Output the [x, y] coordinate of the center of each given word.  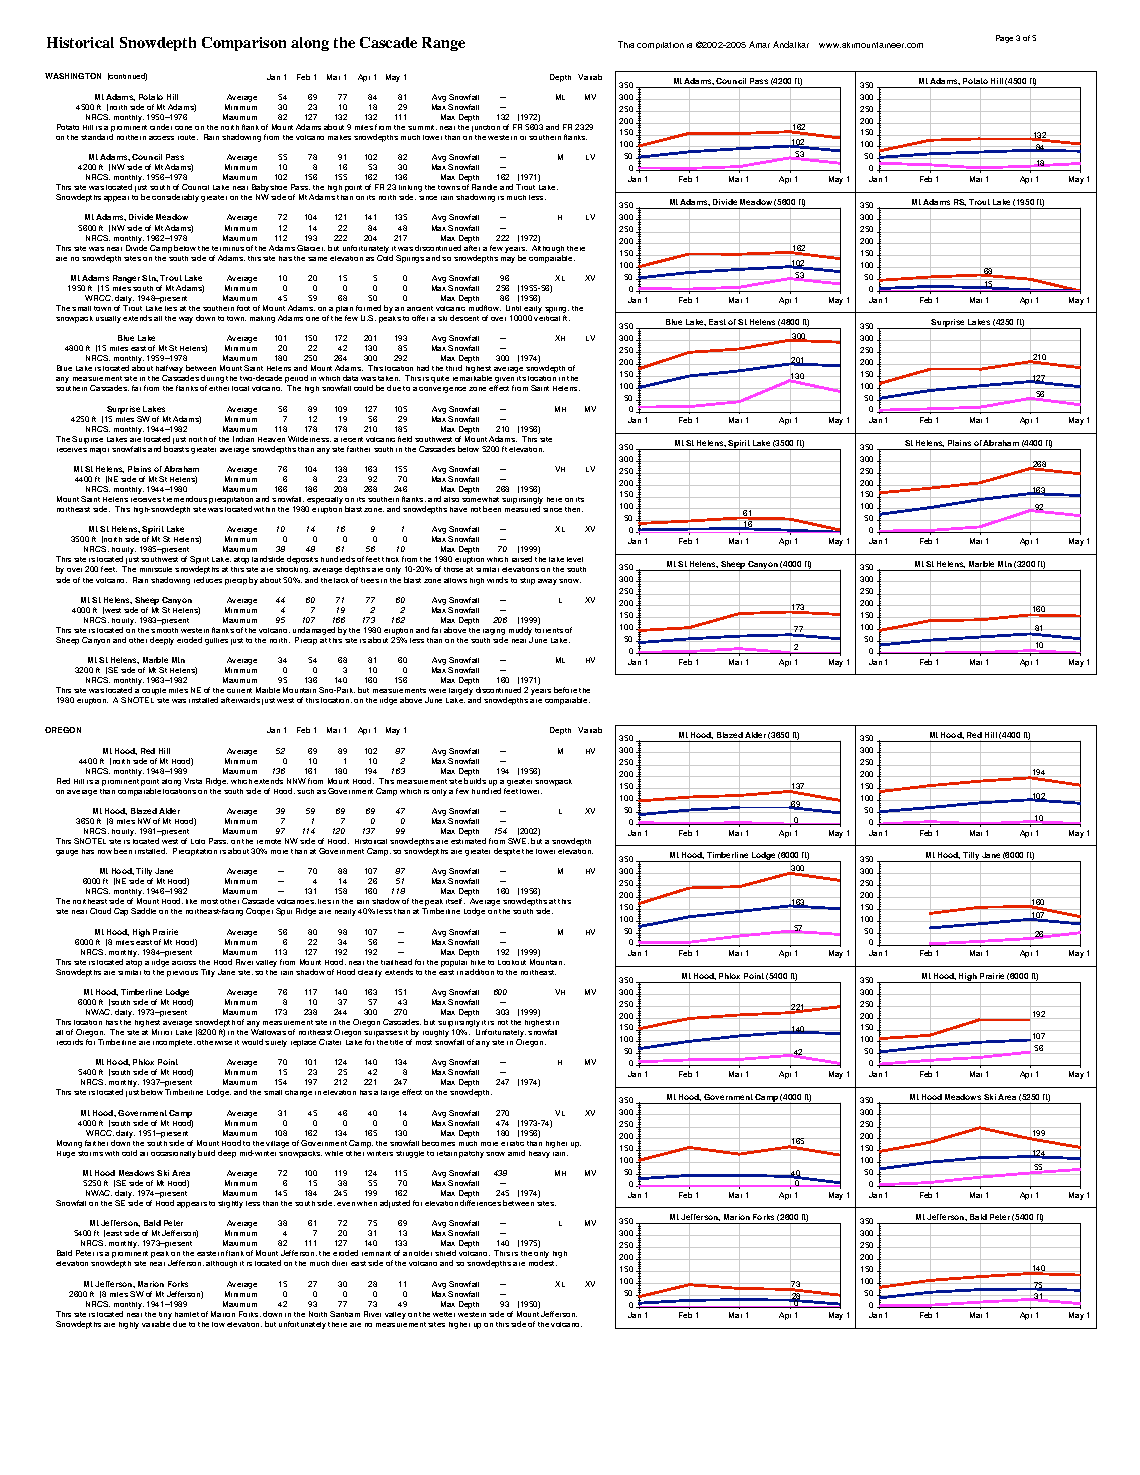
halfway [169, 370]
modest [543, 1263]
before [565, 690]
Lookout [512, 962]
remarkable [472, 378]
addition [479, 972]
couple [153, 693]
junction [486, 128]
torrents [549, 630]
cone [183, 128]
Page [1004, 39]
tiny [165, 1315]
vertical [547, 318]
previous [182, 974]
